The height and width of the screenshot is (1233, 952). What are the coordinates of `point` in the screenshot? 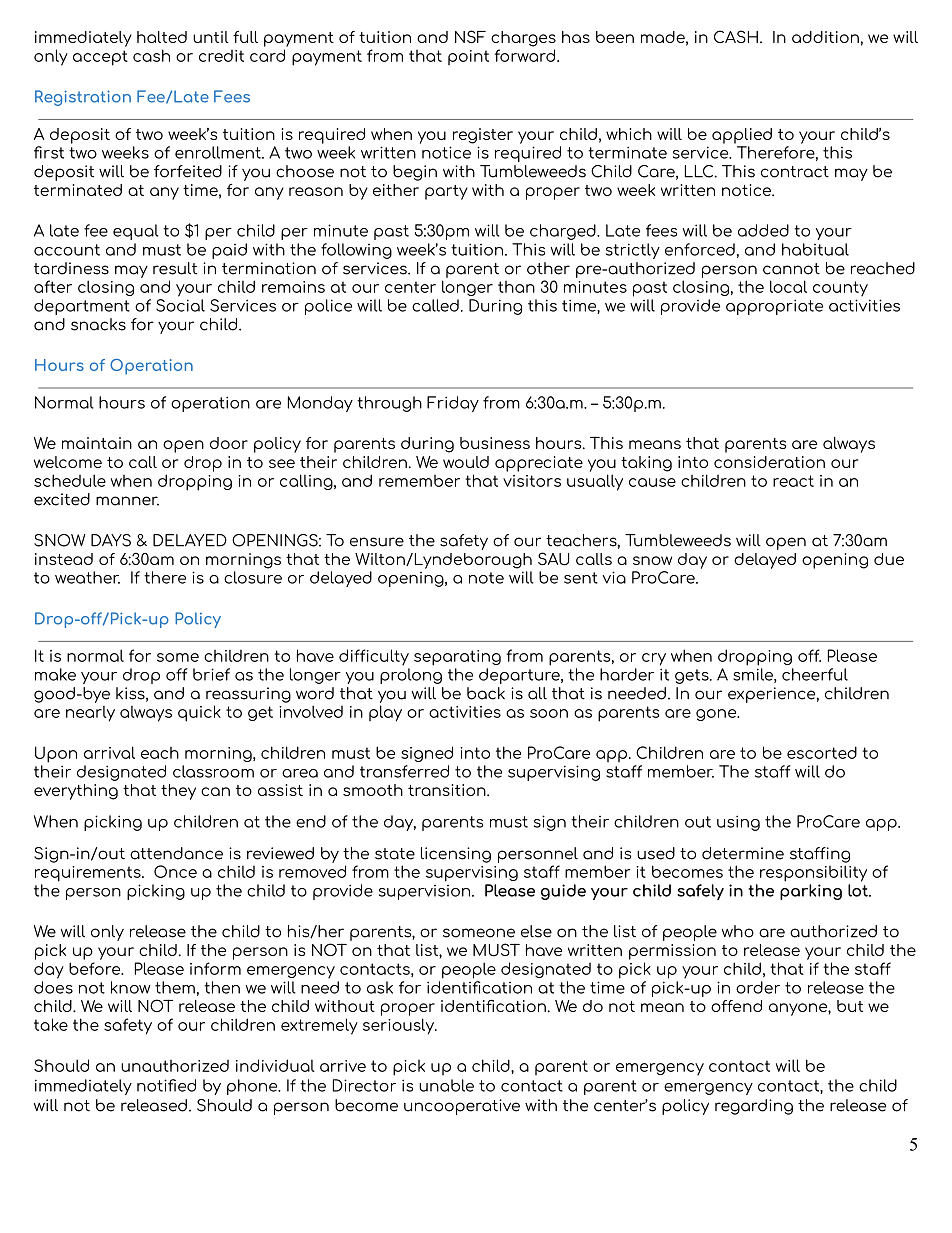 It's located at (468, 57).
